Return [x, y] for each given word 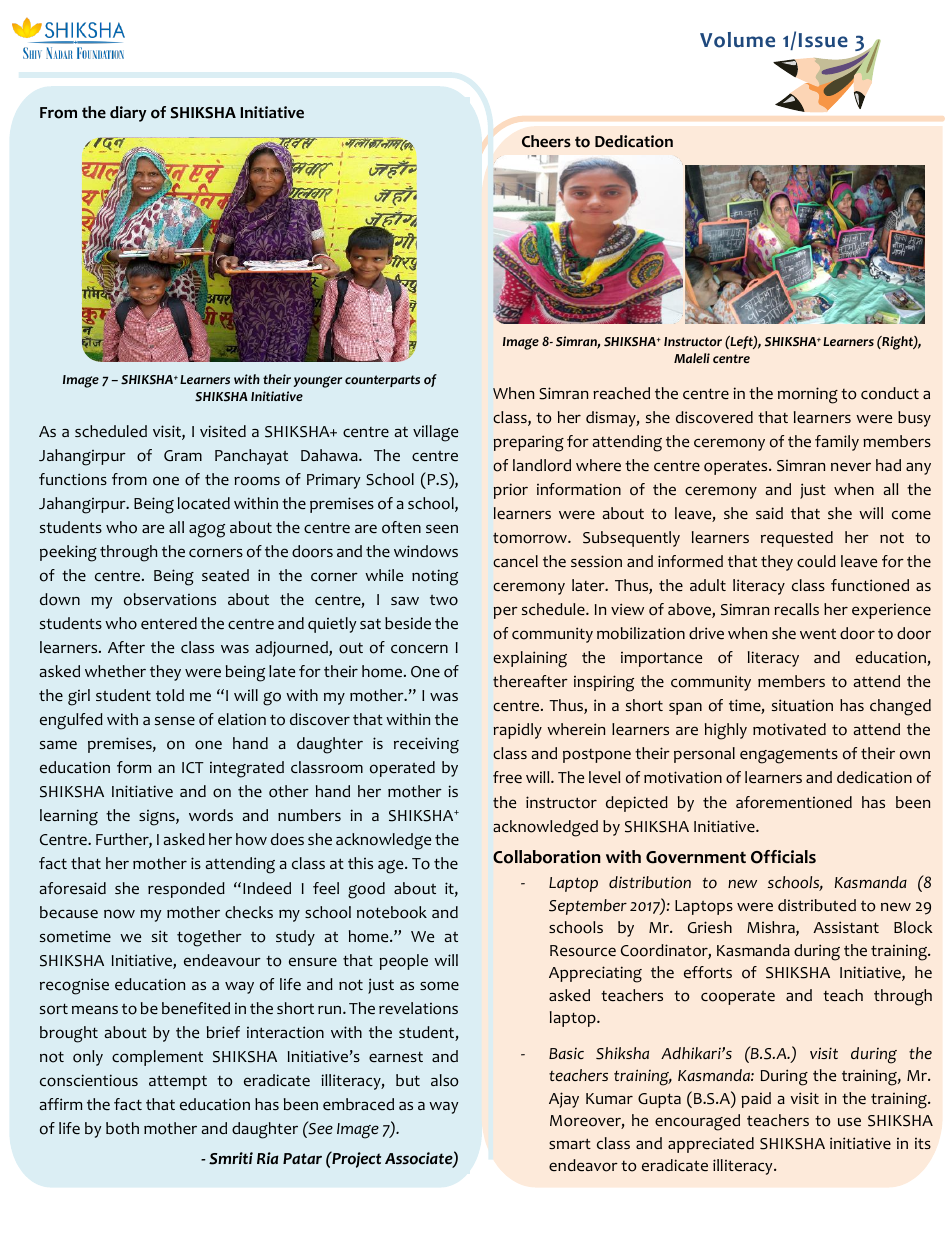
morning [808, 395]
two [444, 600]
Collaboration [547, 857]
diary [128, 114]
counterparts [382, 381]
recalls [796, 609]
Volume [737, 40]
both [122, 1128]
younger [318, 382]
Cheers [546, 141]
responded [186, 890]
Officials [783, 857]
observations [170, 599]
